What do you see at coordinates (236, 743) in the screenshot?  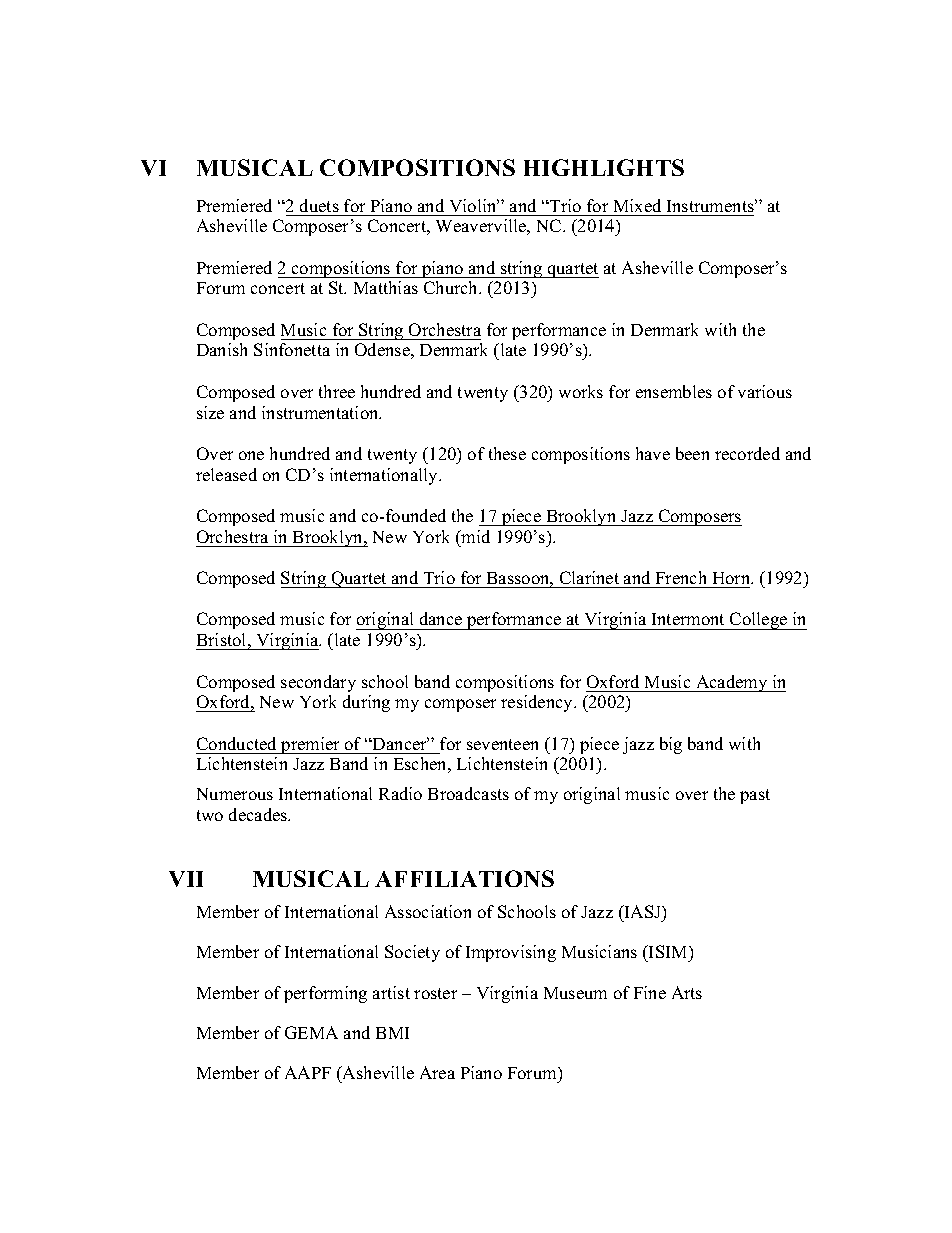 I see `Conducted` at bounding box center [236, 743].
